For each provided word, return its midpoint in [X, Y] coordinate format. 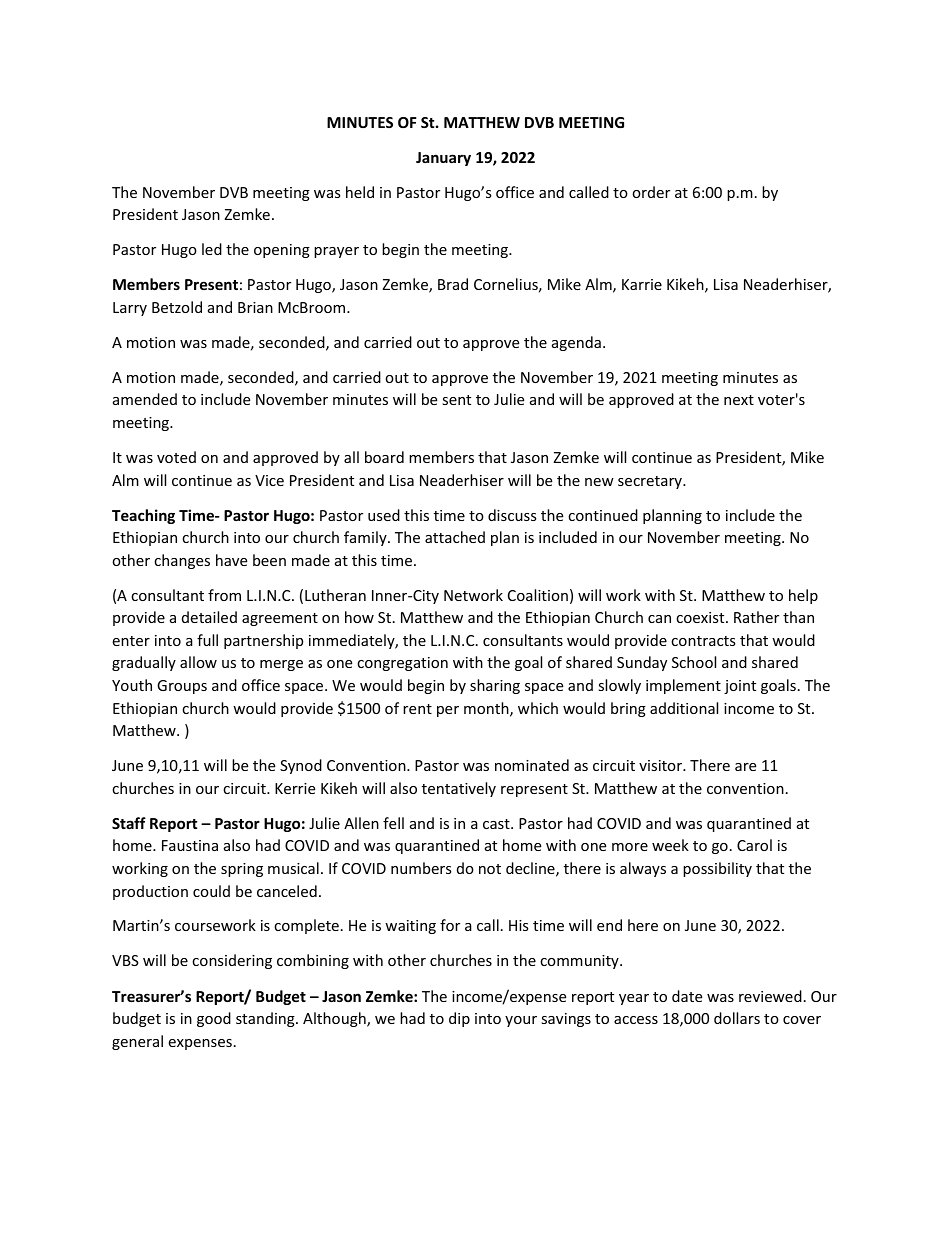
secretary [651, 482]
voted [176, 457]
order [651, 192]
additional [684, 708]
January [443, 159]
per [448, 711]
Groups [182, 687]
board [384, 457]
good [214, 1019]
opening [282, 251]
